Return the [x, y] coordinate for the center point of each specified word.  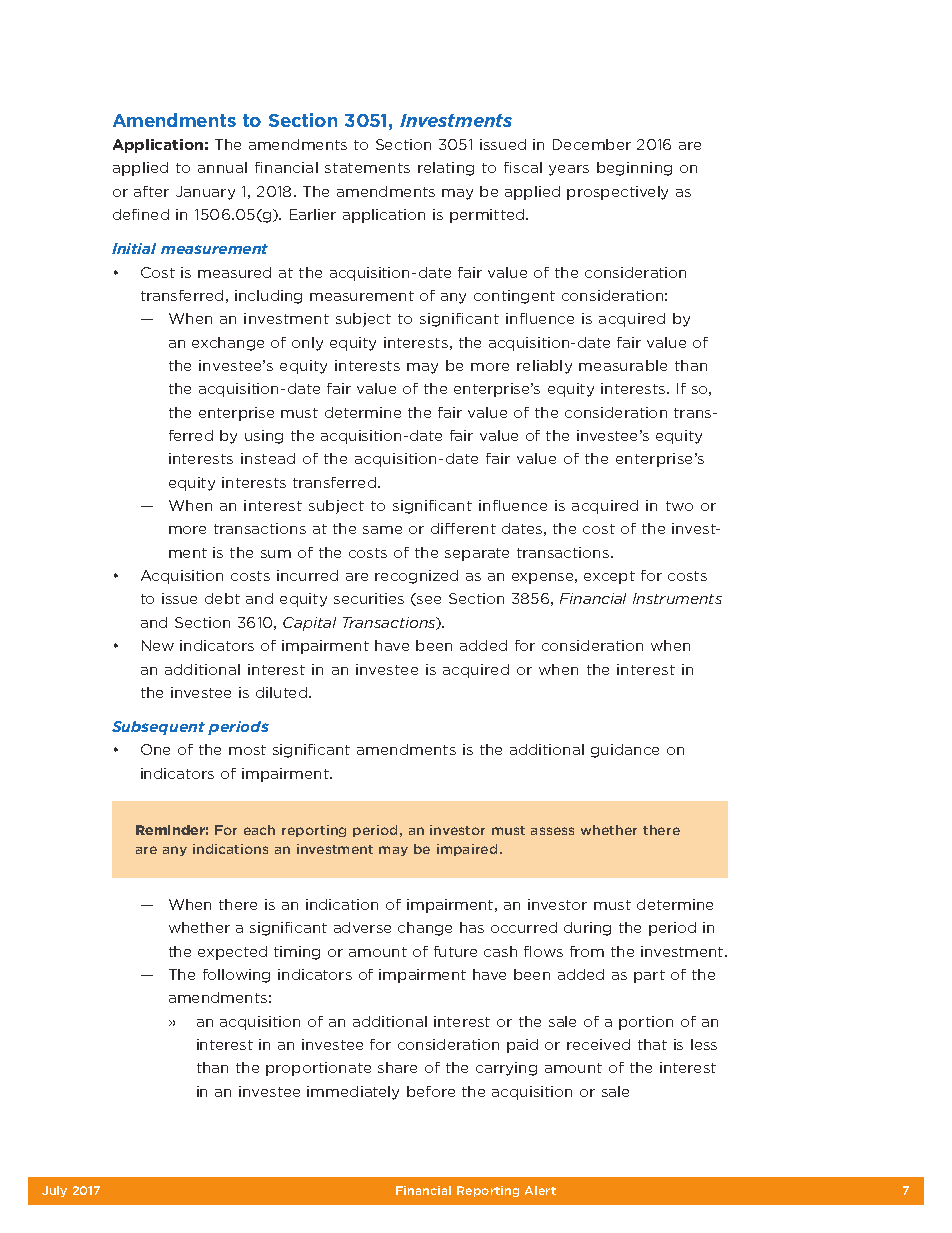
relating [446, 169]
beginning [634, 169]
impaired [467, 850]
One [155, 749]
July [54, 1191]
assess [552, 831]
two [679, 506]
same [382, 530]
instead [268, 458]
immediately [353, 1093]
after [151, 191]
